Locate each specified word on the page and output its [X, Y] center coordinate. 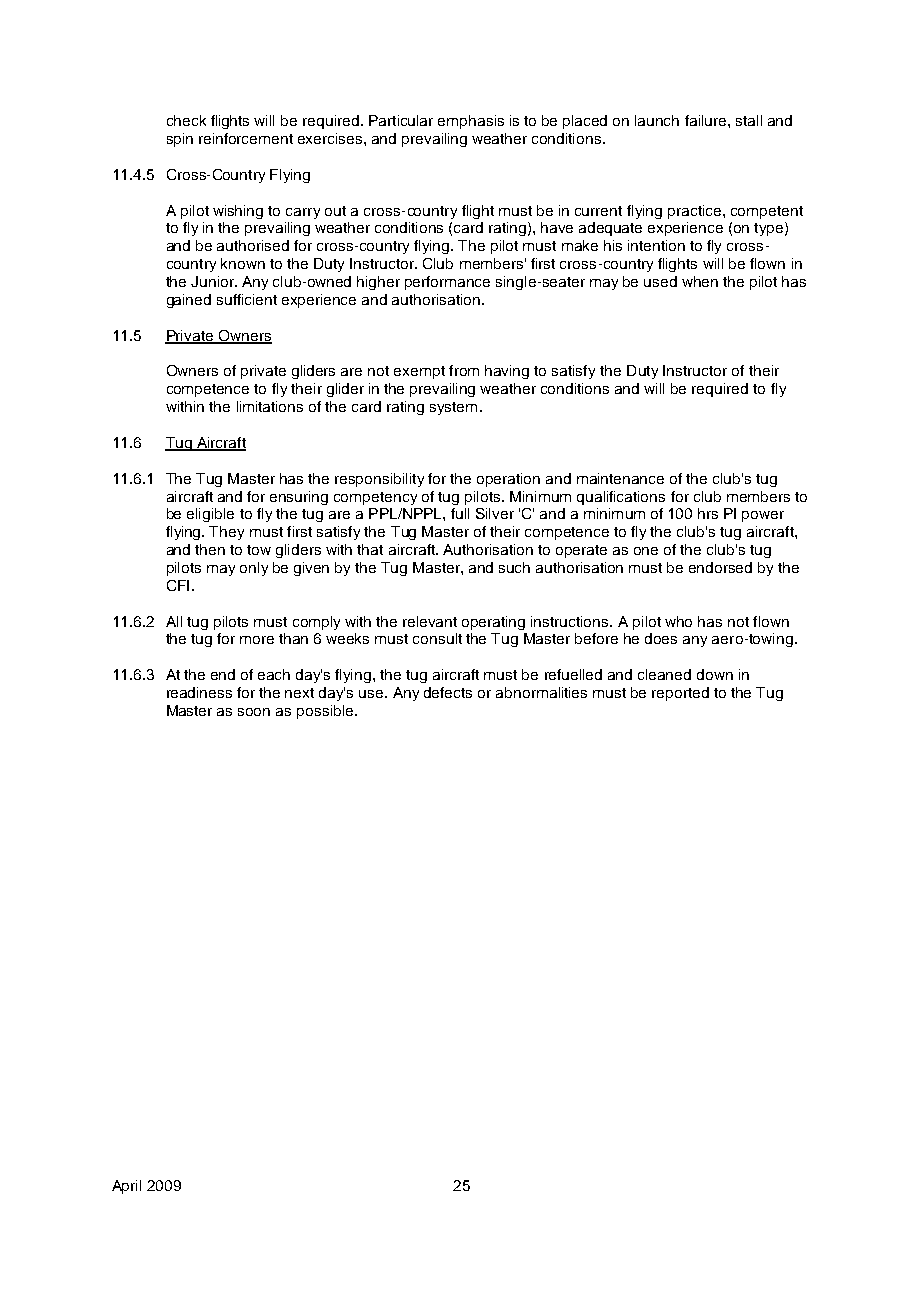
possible [325, 712]
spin [180, 140]
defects [448, 692]
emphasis [471, 122]
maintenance [620, 478]
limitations [270, 406]
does [661, 638]
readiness [199, 692]
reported [680, 694]
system [453, 408]
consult [437, 638]
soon [254, 712]
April [126, 1187]
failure [707, 120]
